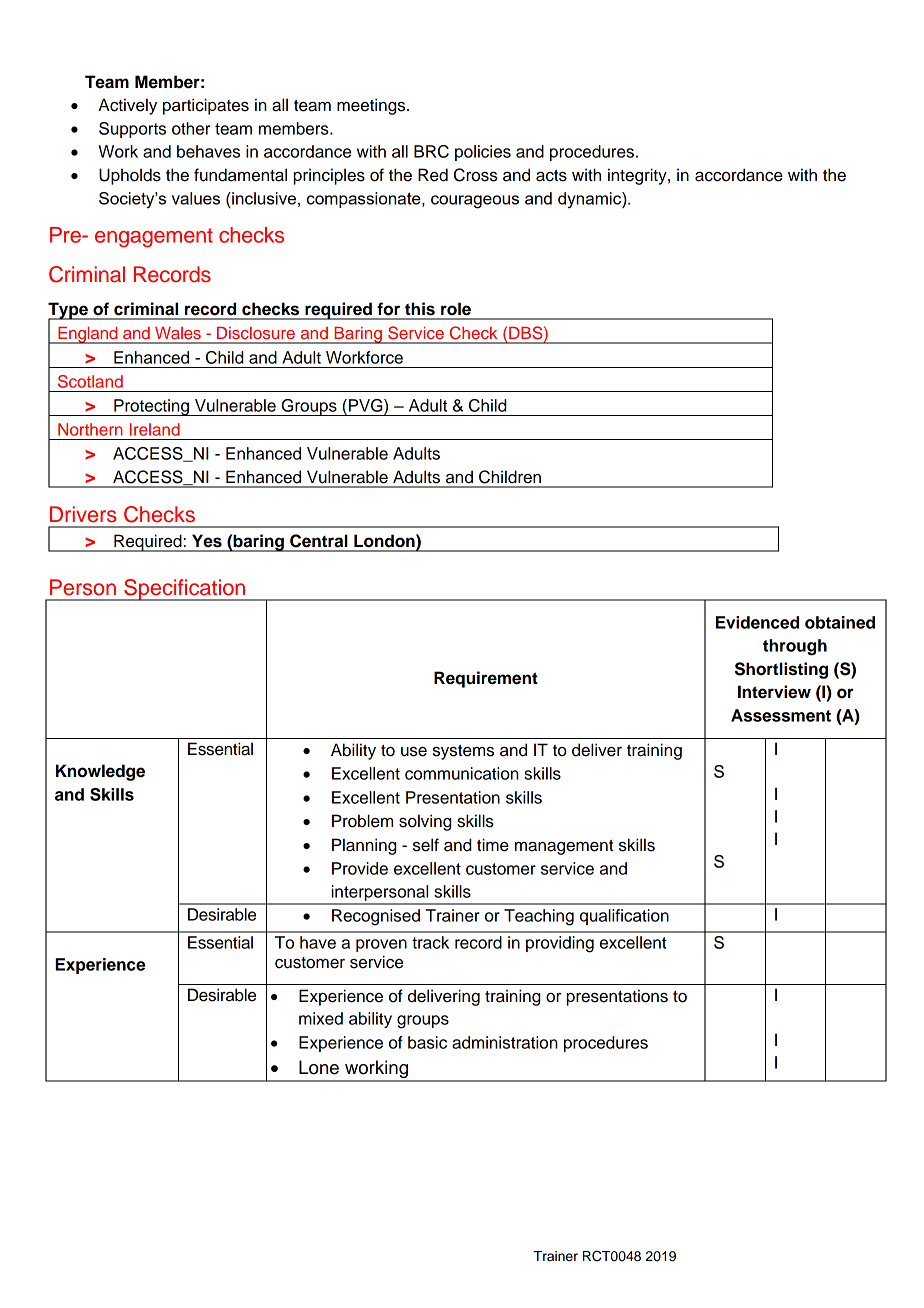  I want to click on mixed, so click(321, 1018).
